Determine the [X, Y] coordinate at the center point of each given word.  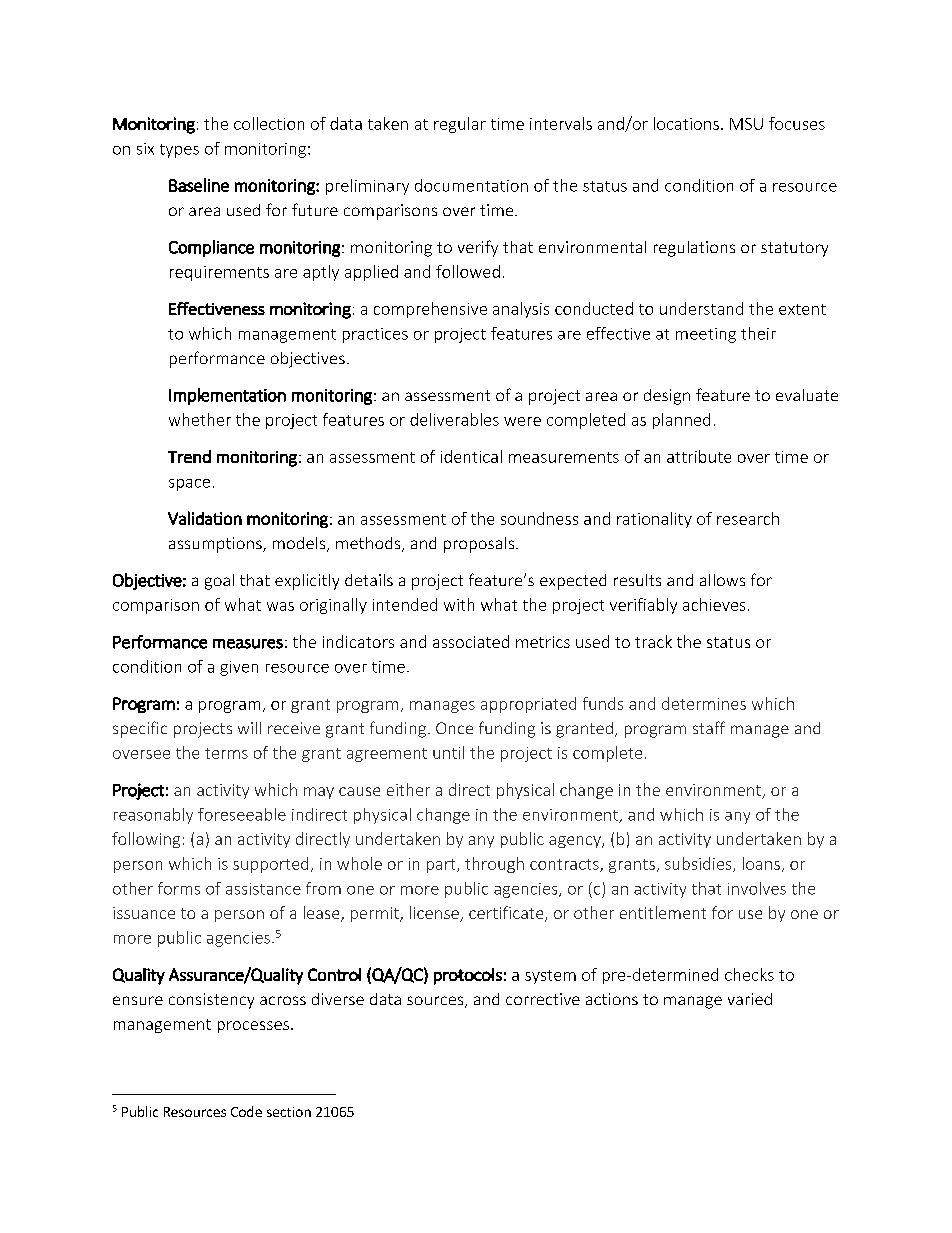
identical [471, 456]
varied [750, 999]
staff [709, 727]
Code [246, 1111]
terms [226, 753]
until [448, 752]
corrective [543, 999]
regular [460, 125]
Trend [189, 456]
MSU [746, 124]
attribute [699, 456]
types [179, 151]
